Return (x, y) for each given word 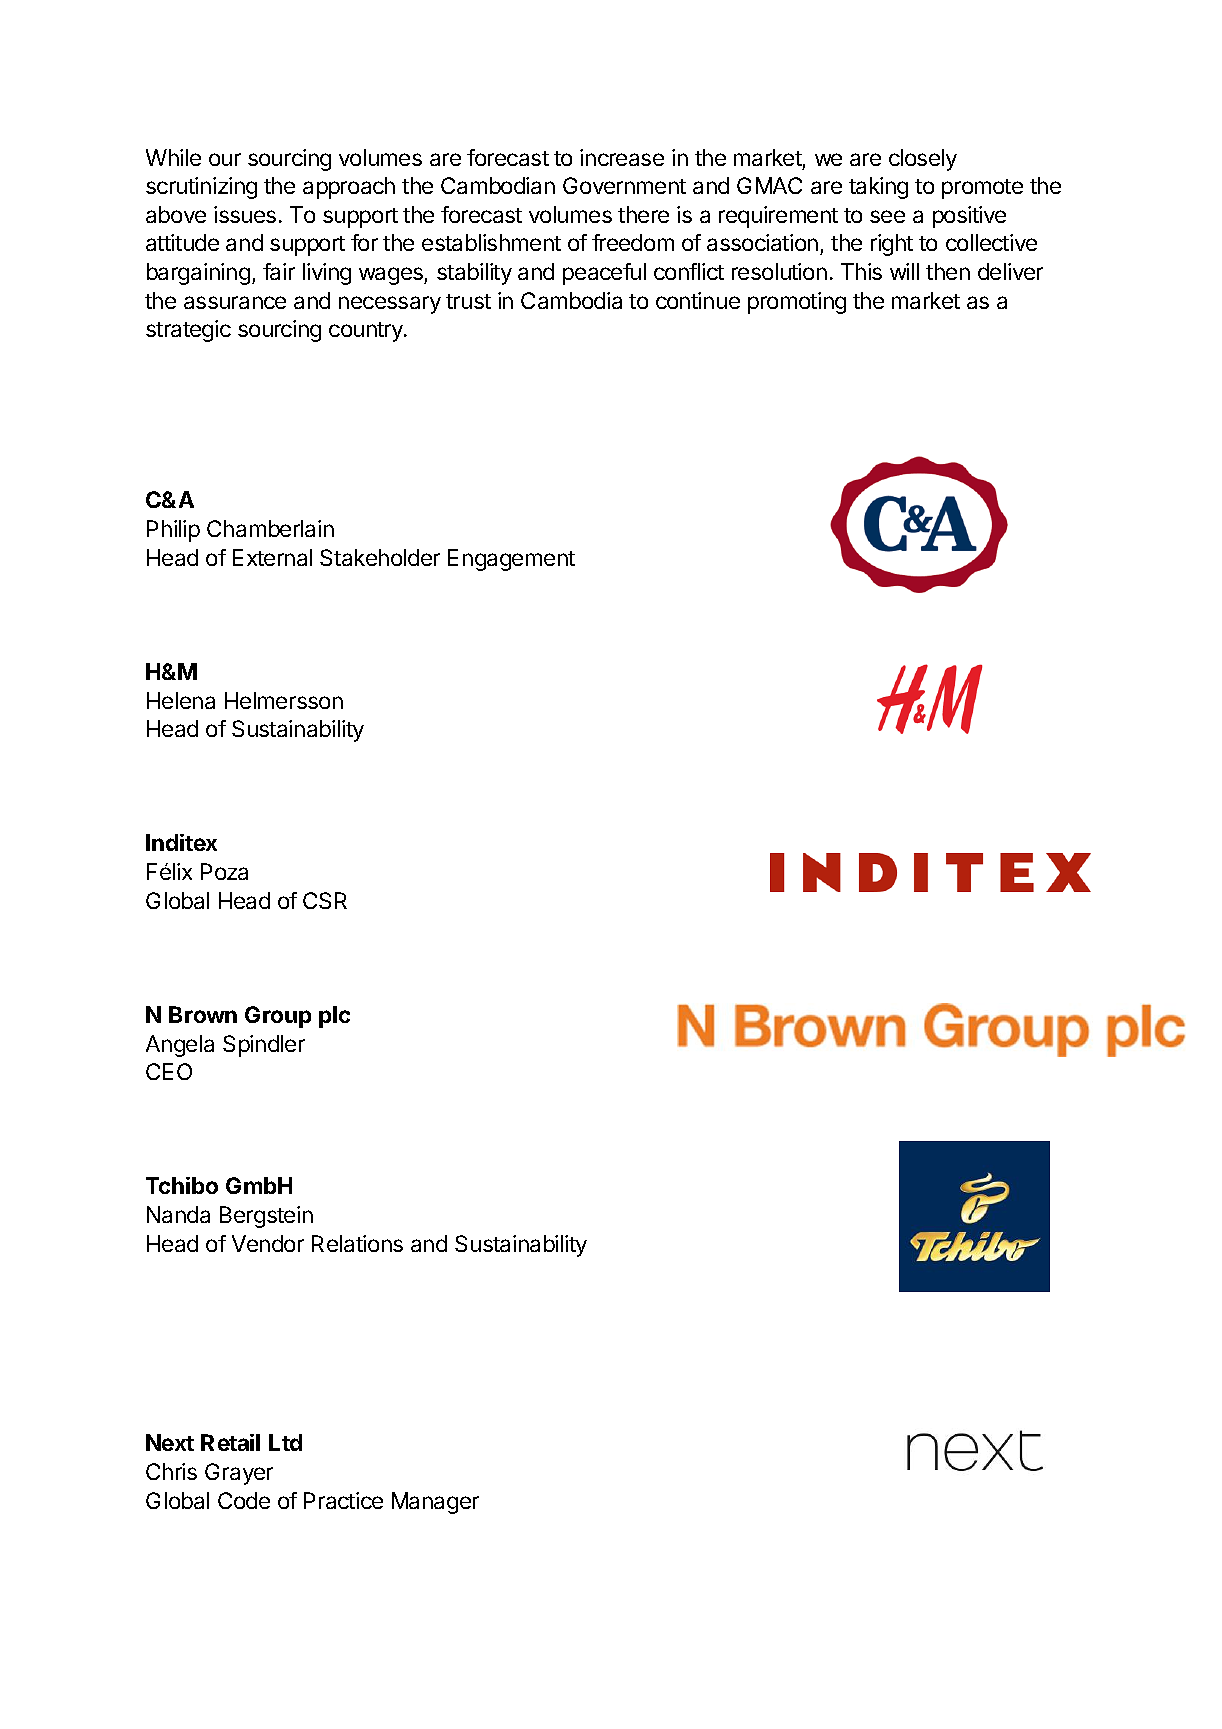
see (887, 216)
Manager (435, 1503)
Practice (343, 1500)
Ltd (285, 1442)
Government (624, 185)
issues (245, 214)
